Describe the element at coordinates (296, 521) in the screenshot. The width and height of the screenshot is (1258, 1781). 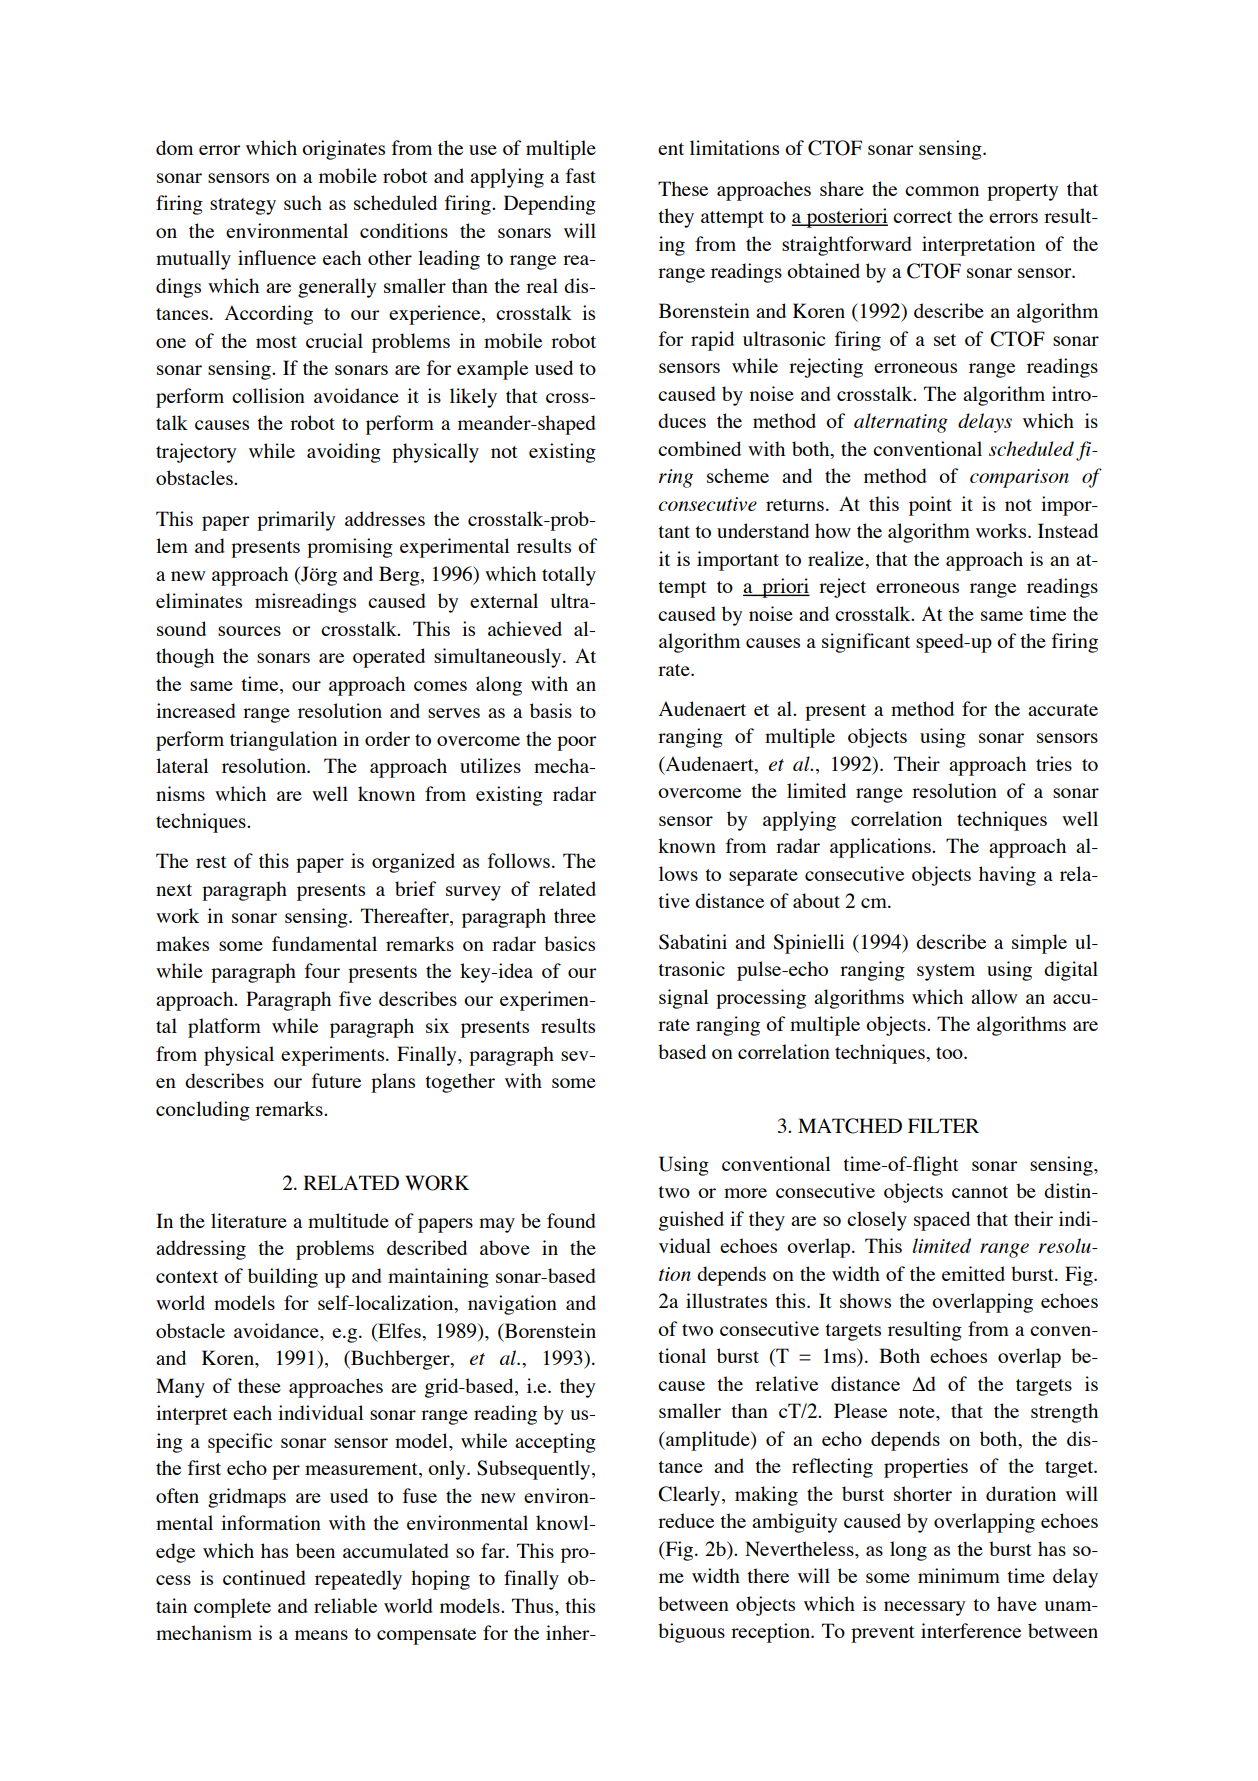
I see `primarily` at that location.
